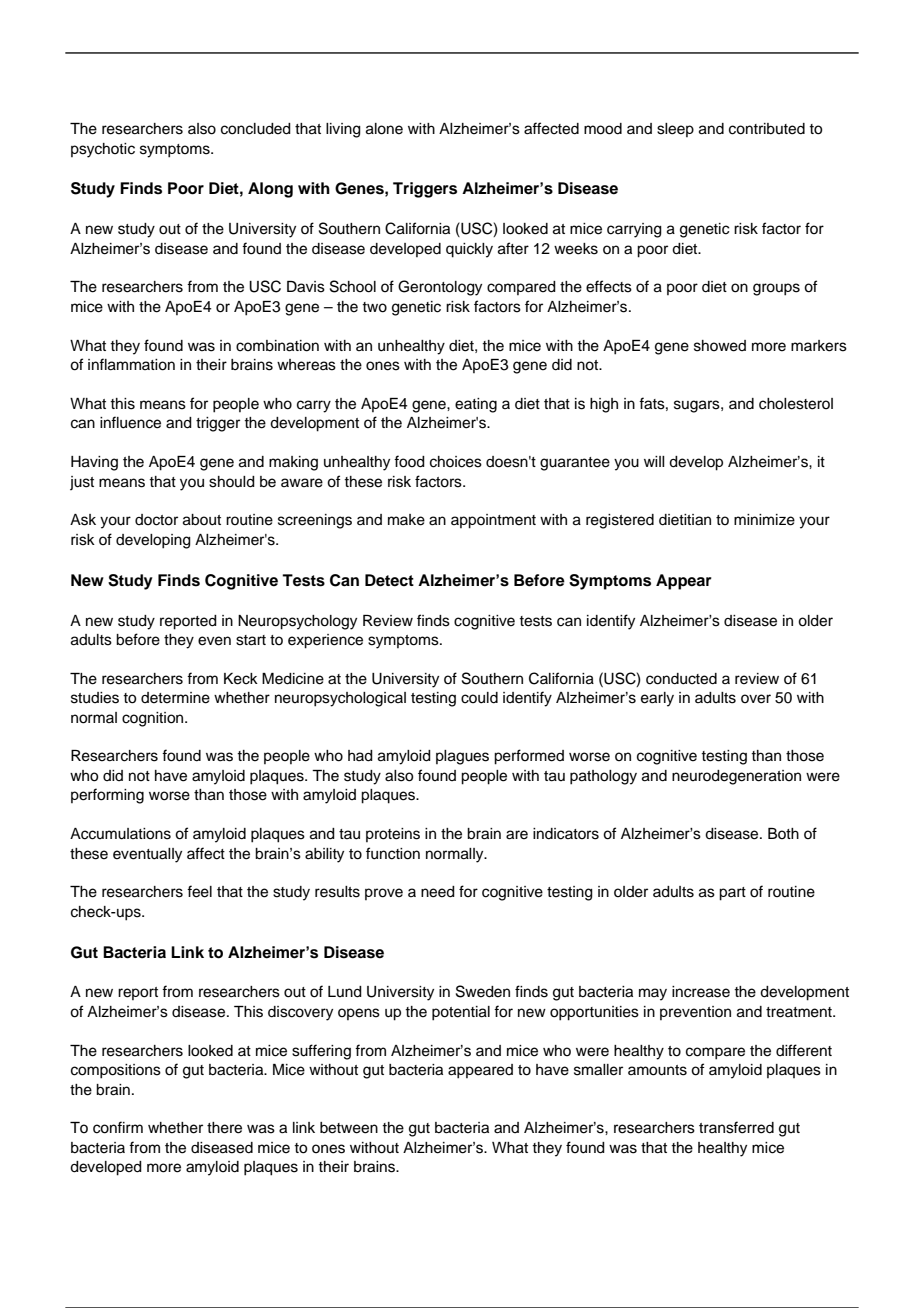  I want to click on contributed, so click(767, 129).
